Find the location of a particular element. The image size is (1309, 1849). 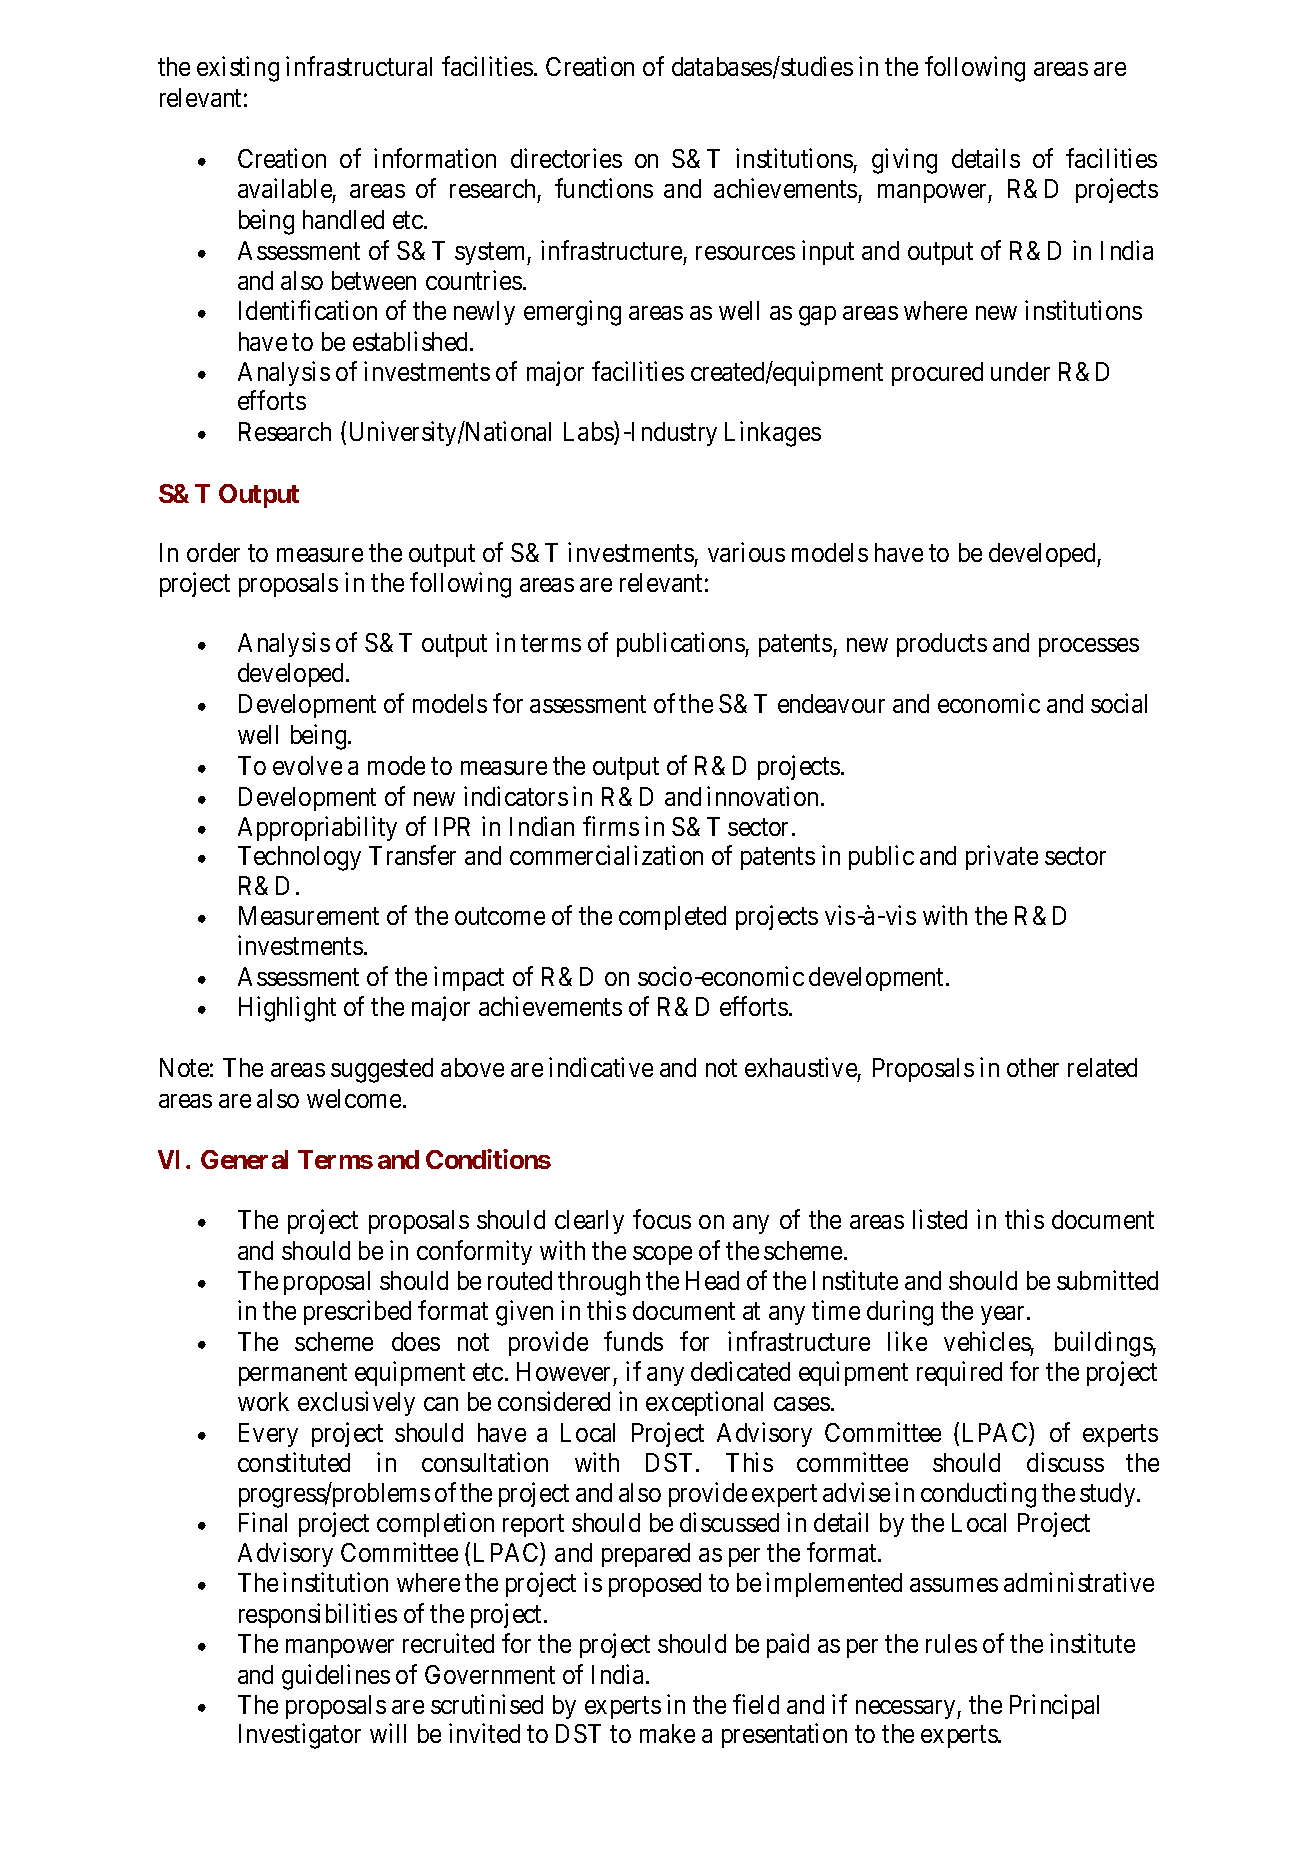

focus is located at coordinates (662, 1219).
